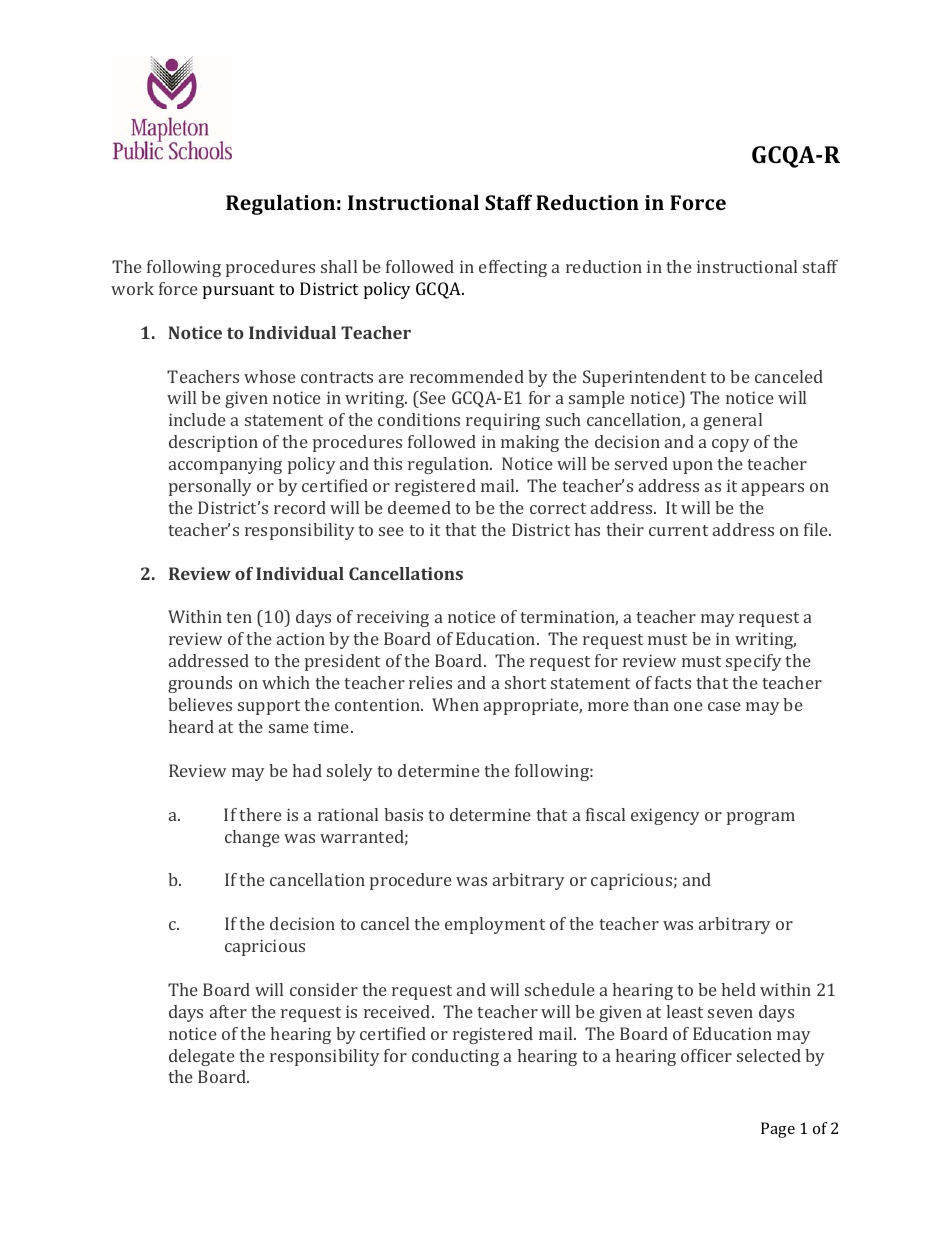 This screenshot has height=1233, width=952. What do you see at coordinates (761, 818) in the screenshot?
I see `program` at bounding box center [761, 818].
